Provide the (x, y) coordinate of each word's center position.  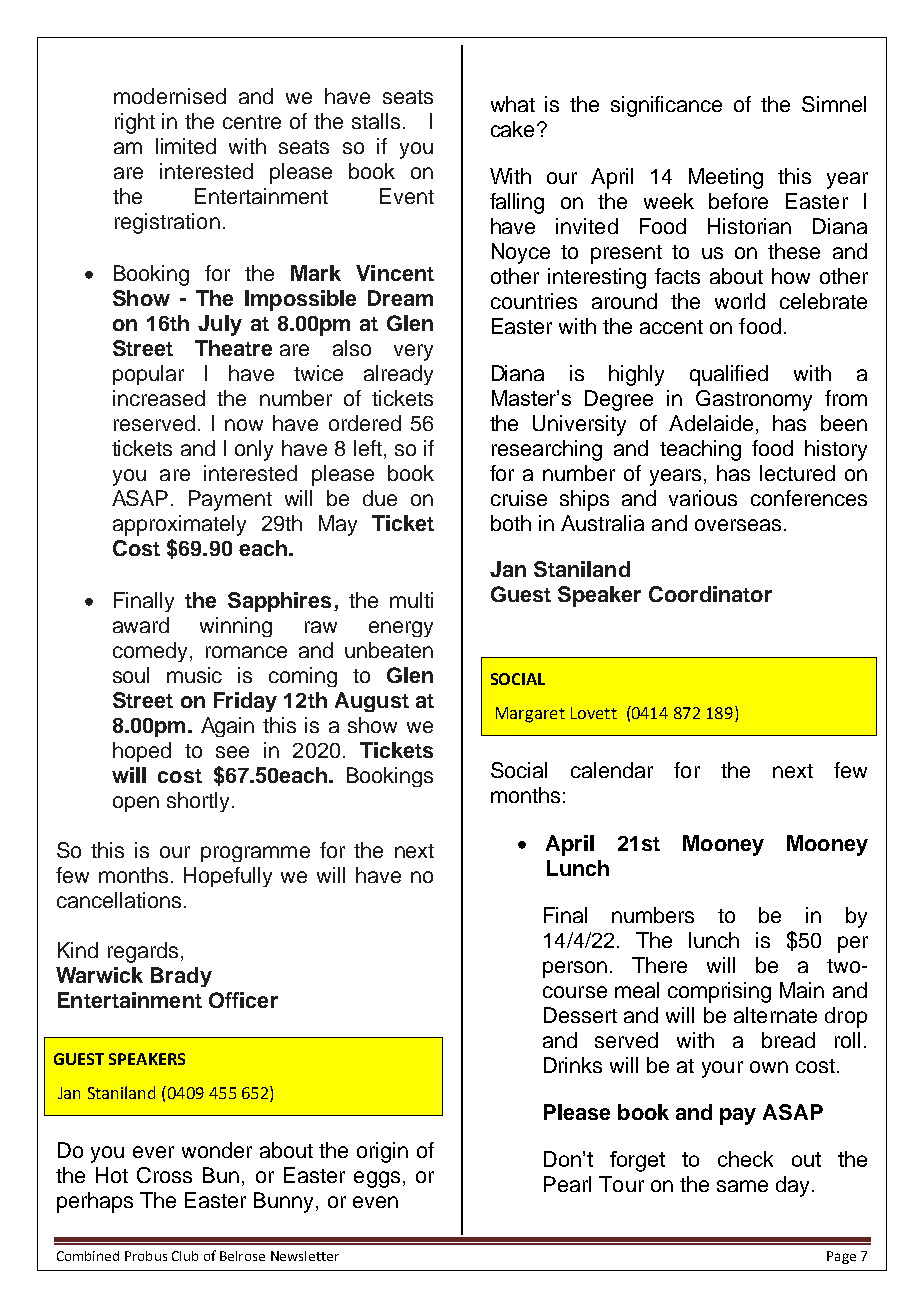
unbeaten (389, 650)
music (194, 675)
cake (512, 129)
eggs (377, 1179)
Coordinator (710, 594)
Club (185, 1256)
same (742, 1186)
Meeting (726, 178)
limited (186, 146)
